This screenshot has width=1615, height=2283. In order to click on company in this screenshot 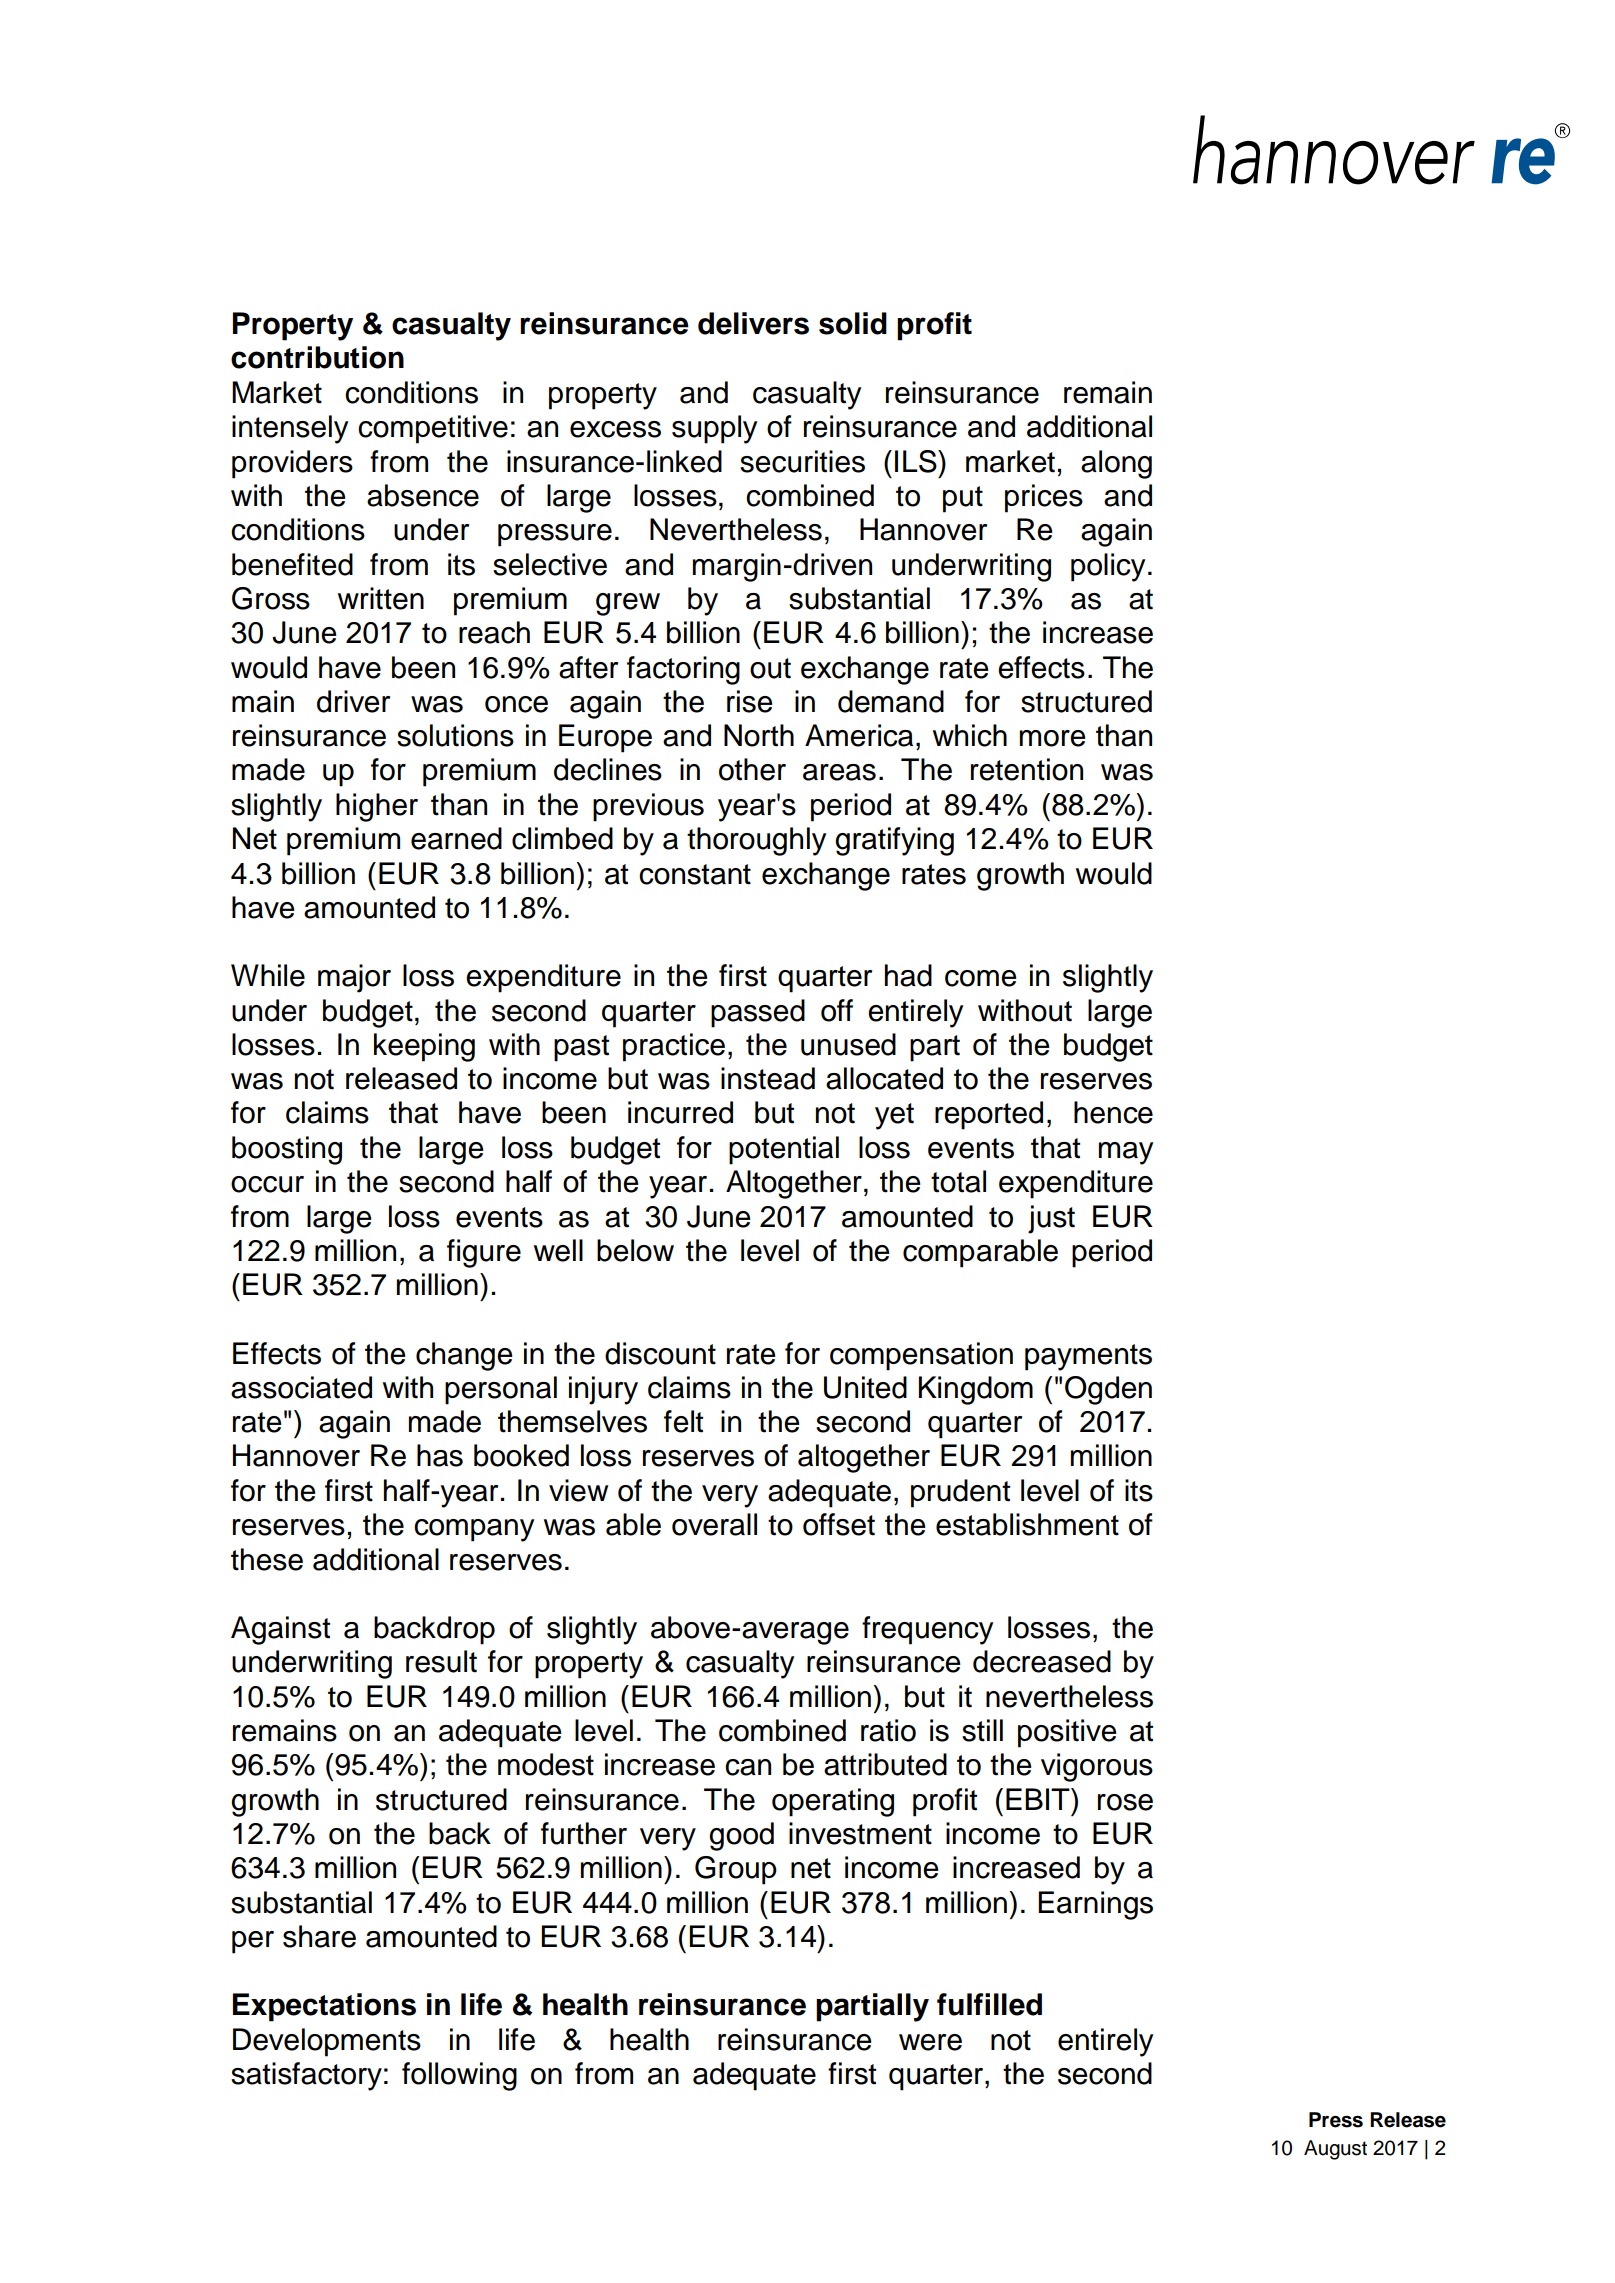, I will do `click(474, 1530)`.
